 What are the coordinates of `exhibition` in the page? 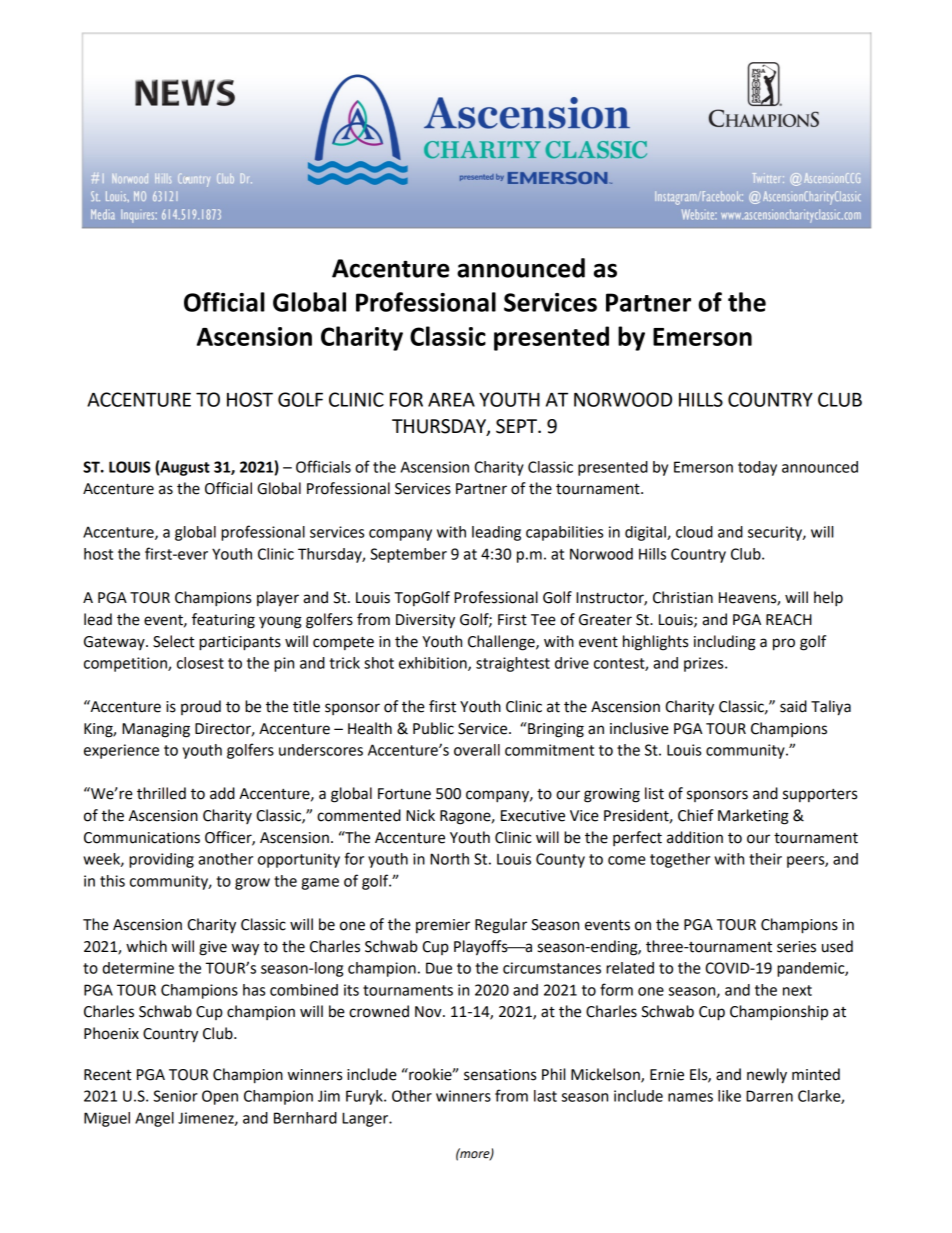 It's located at (434, 664).
